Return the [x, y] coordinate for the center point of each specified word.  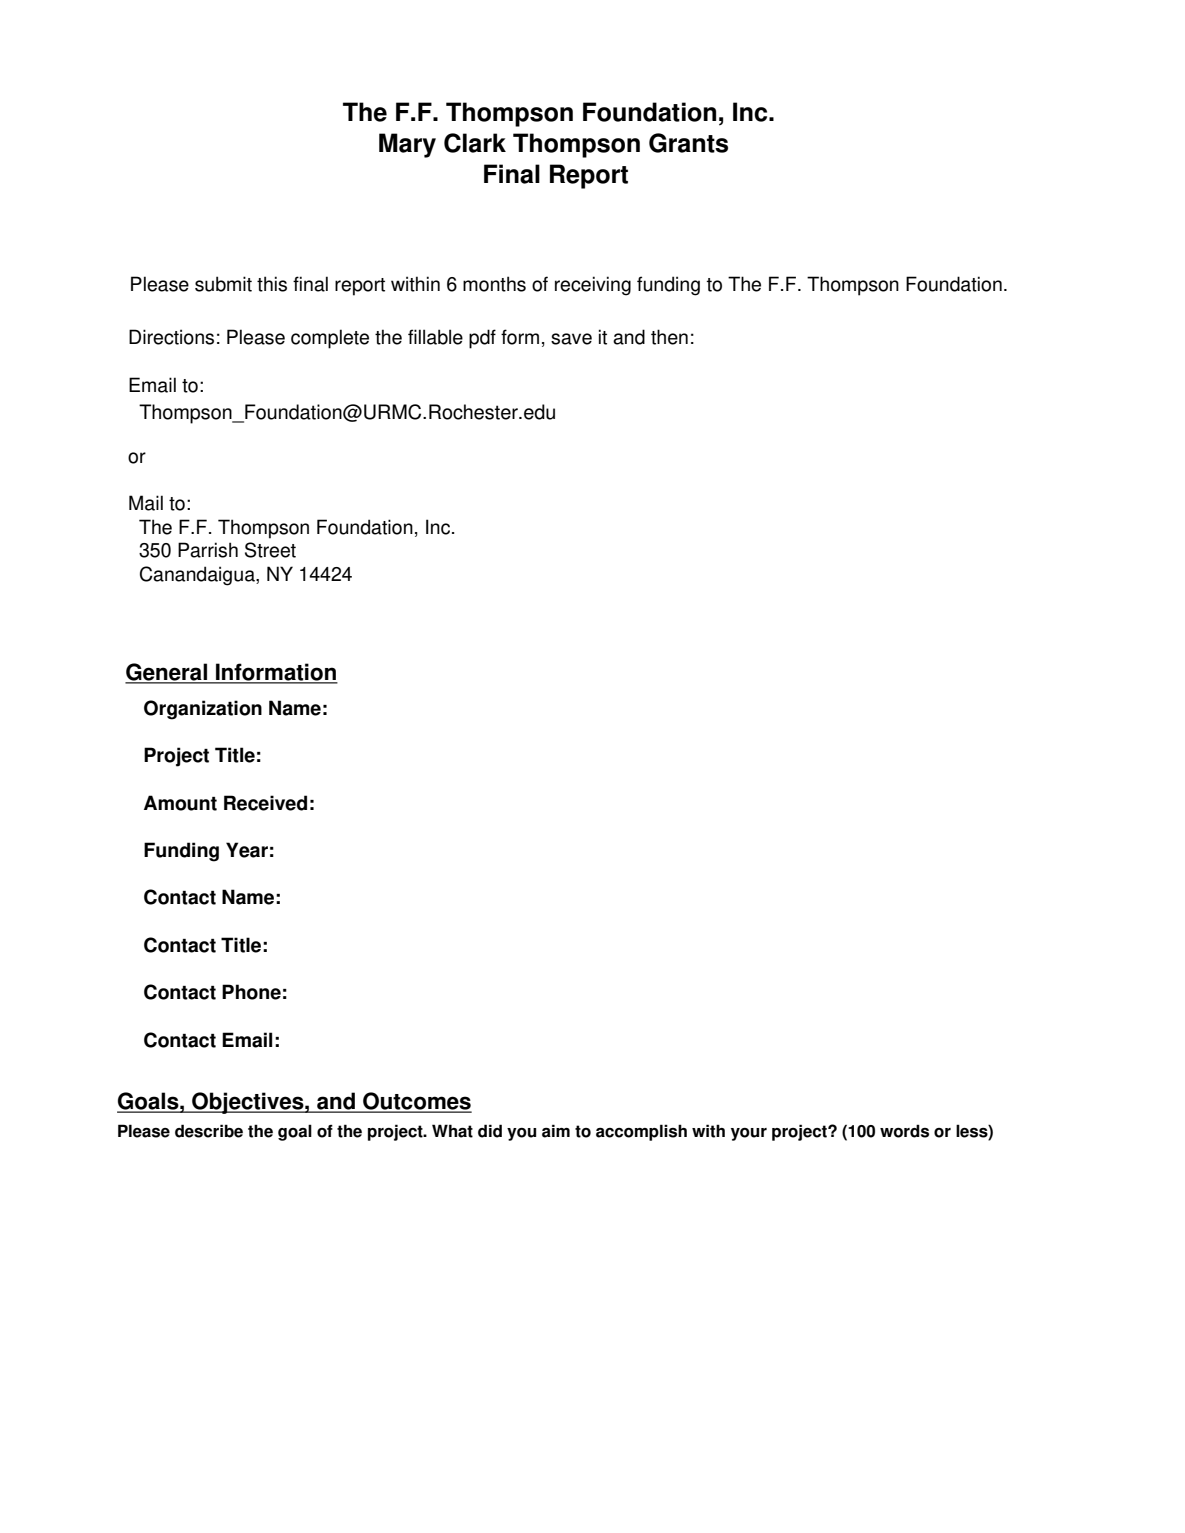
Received [265, 803]
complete [330, 339]
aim [556, 1131]
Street [270, 550]
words [904, 1131]
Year [247, 850]
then [669, 337]
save [571, 339]
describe [209, 1131]
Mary [407, 145]
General [167, 673]
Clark [475, 143]
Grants [688, 143]
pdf [482, 339]
